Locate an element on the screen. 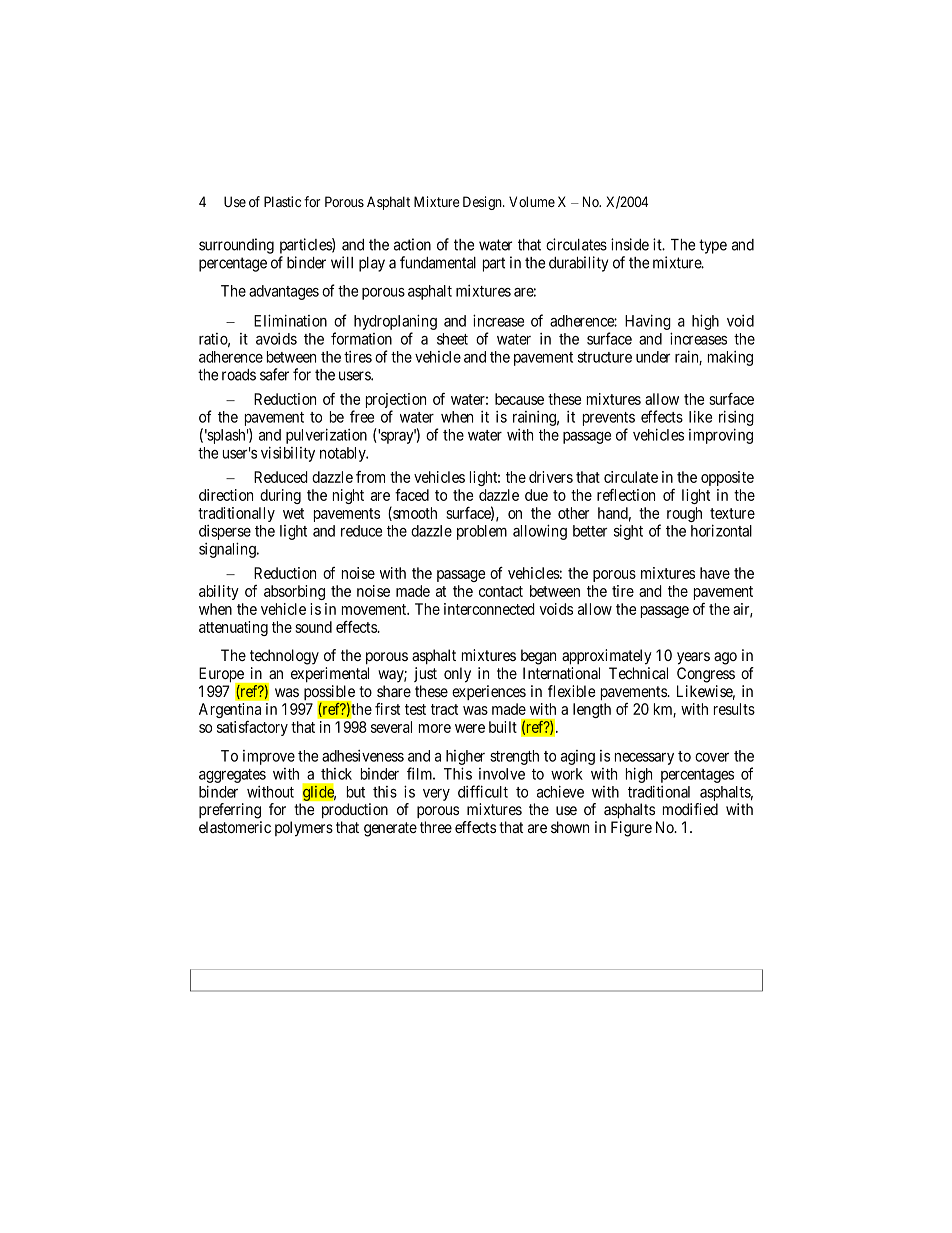 The height and width of the screenshot is (1233, 952). type is located at coordinates (713, 246).
